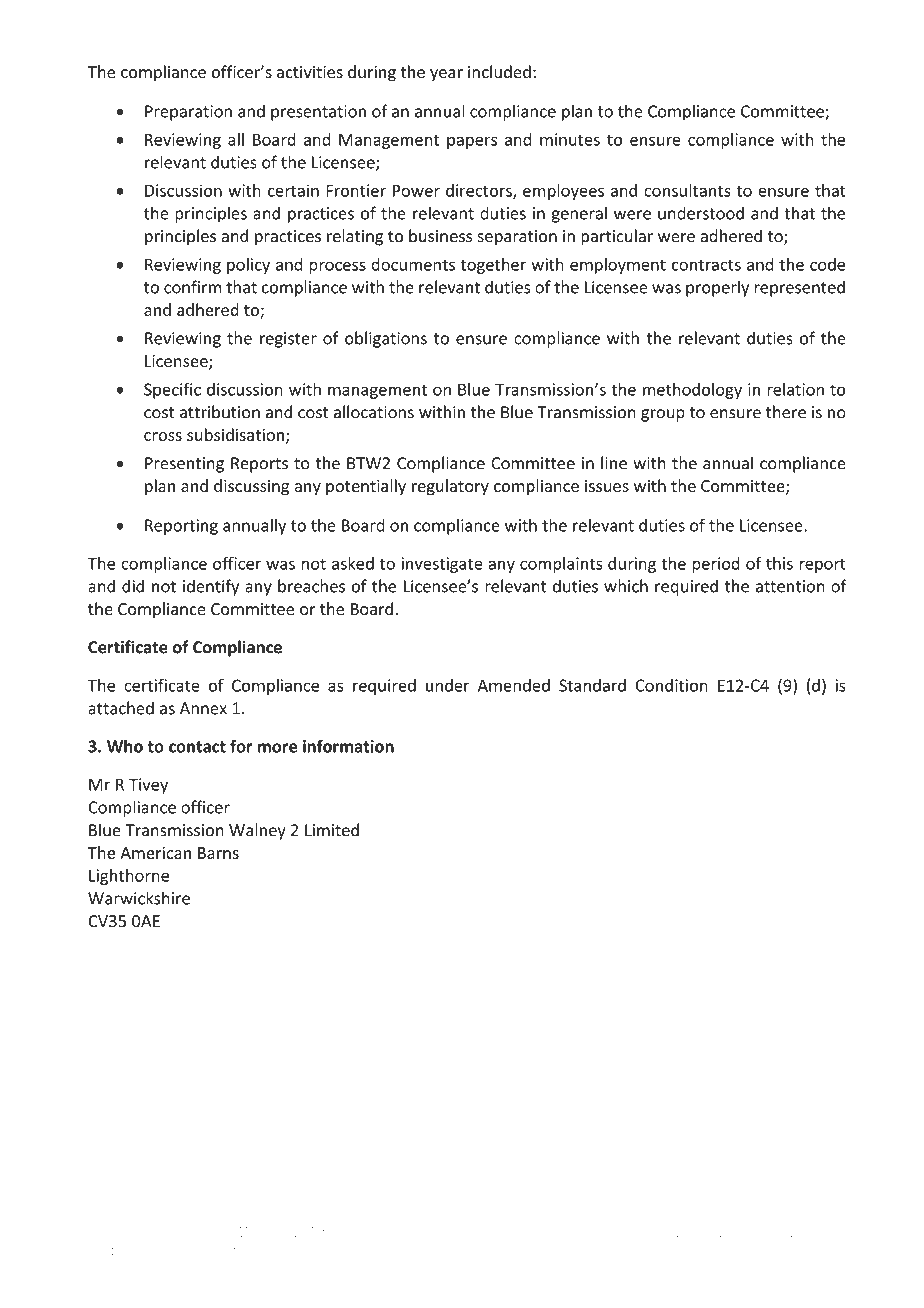  Describe the element at coordinates (203, 708) in the page. I see `Annex` at that location.
